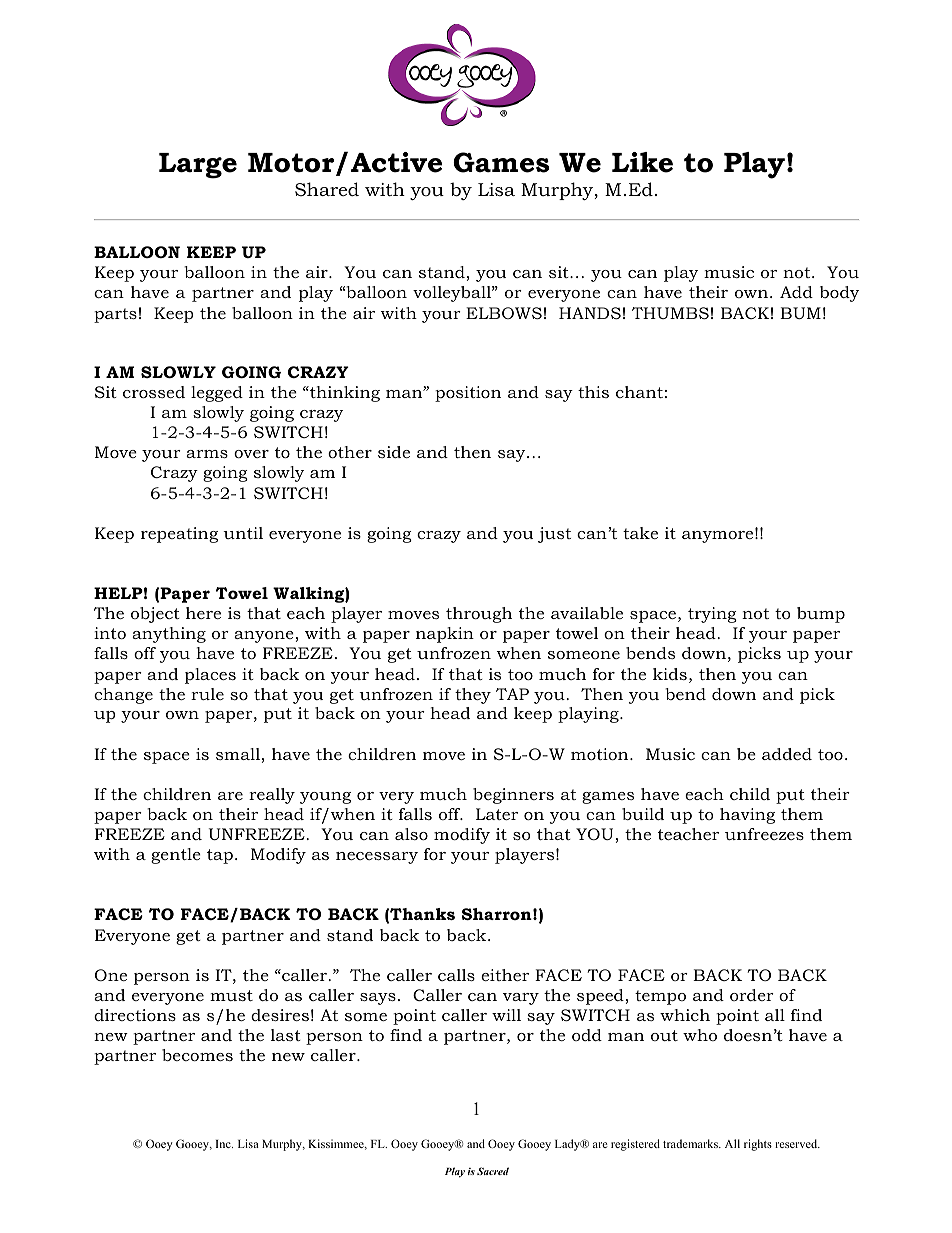 The image size is (952, 1233). Describe the element at coordinates (554, 535) in the page. I see `just` at that location.
